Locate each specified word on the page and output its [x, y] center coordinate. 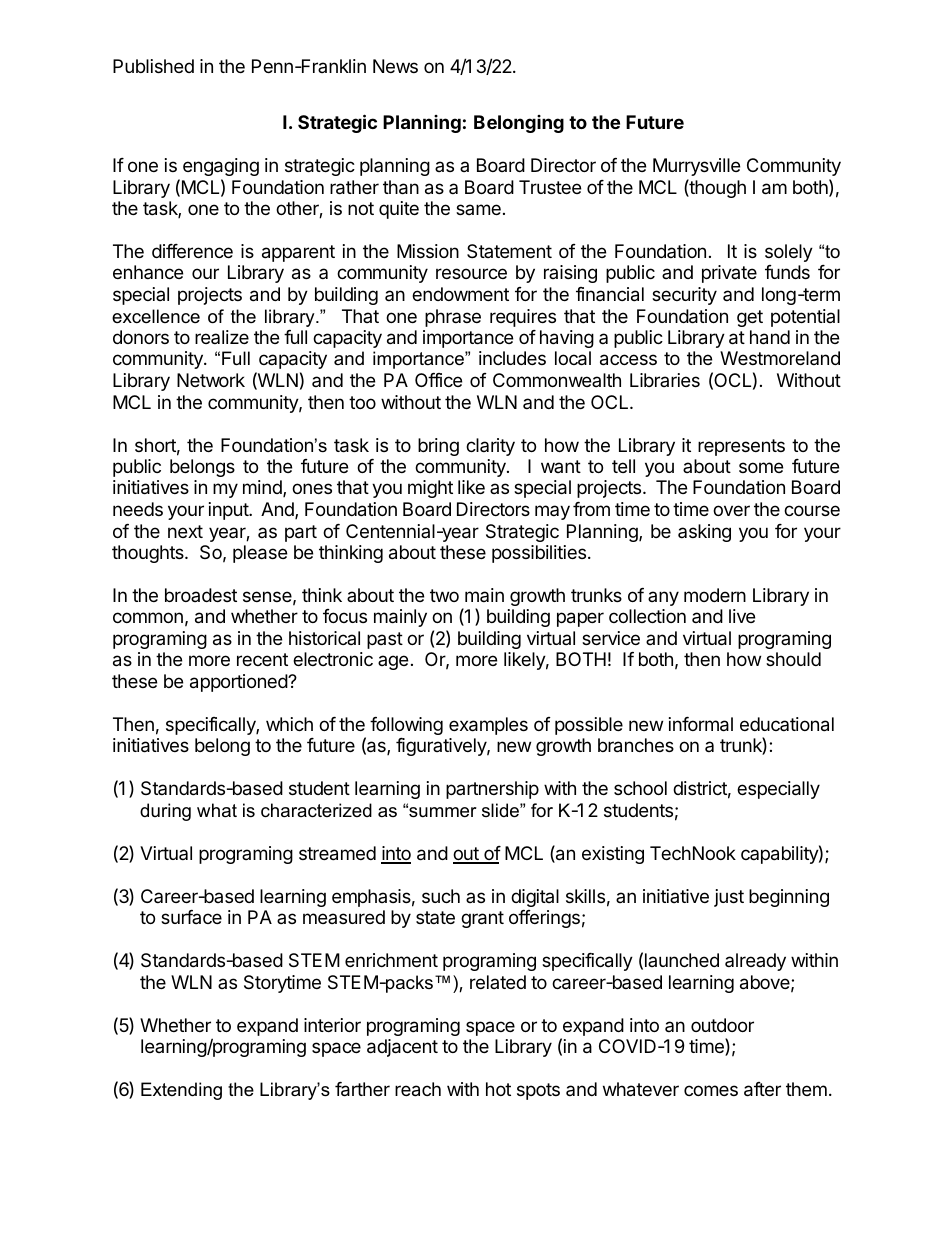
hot [498, 1089]
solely [789, 253]
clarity [490, 447]
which [289, 724]
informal [701, 724]
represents [741, 447]
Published [153, 66]
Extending [181, 1091]
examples [488, 726]
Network [211, 380]
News [395, 66]
